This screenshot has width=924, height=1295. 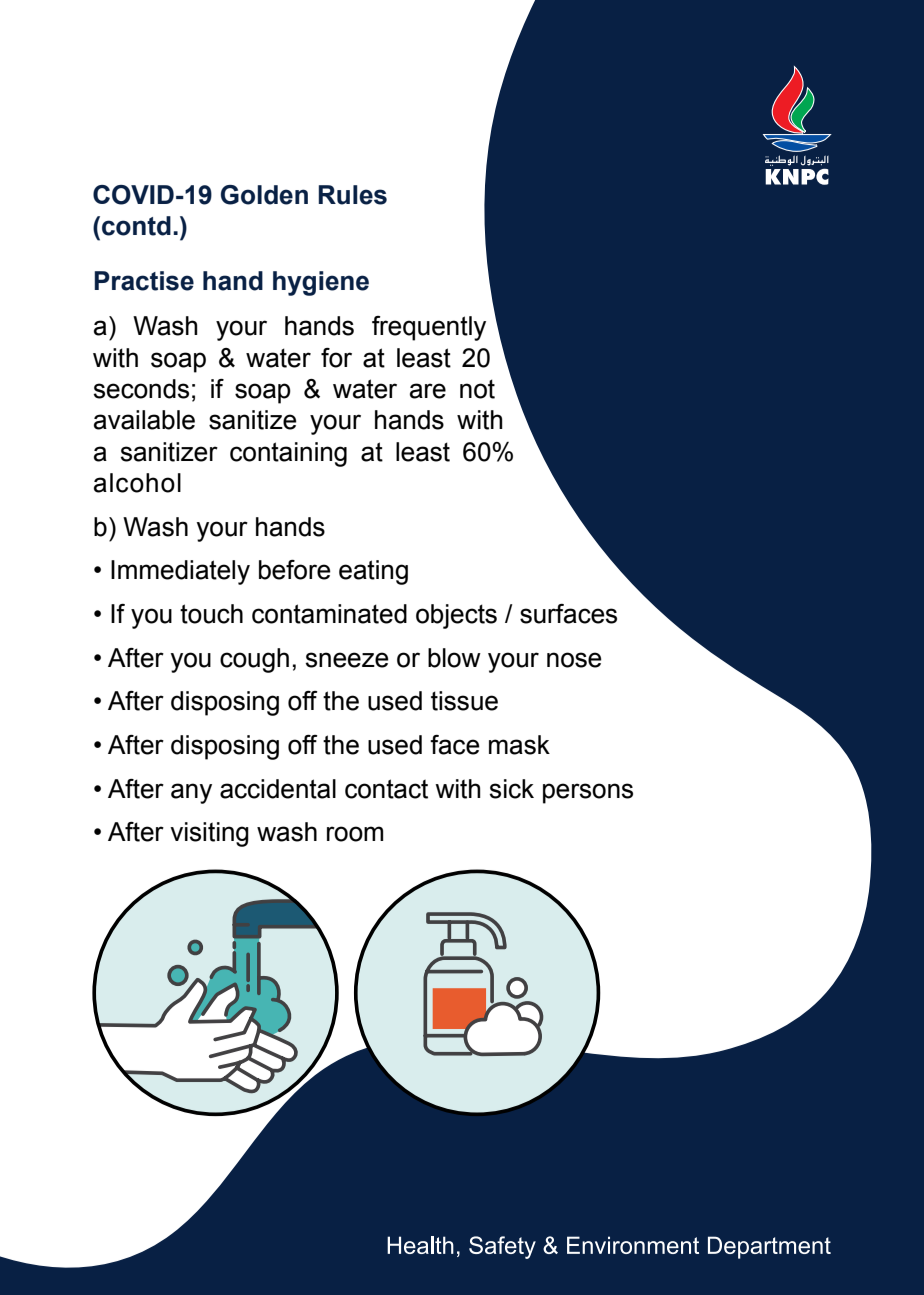 I want to click on objects, so click(x=456, y=616).
